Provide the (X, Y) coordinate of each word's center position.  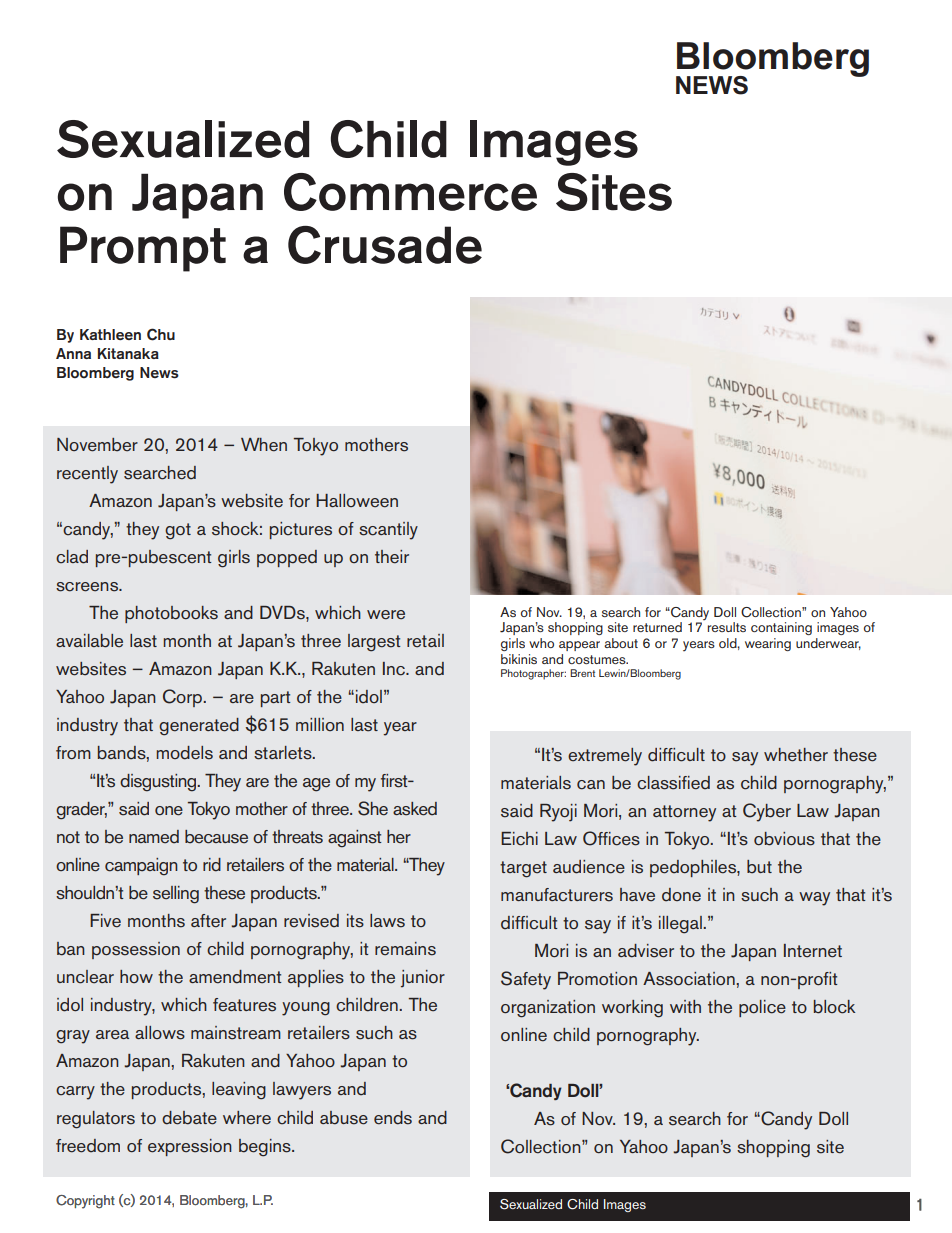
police (762, 1008)
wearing (768, 644)
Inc (395, 669)
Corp (182, 698)
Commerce (410, 192)
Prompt (143, 249)
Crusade (385, 245)
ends (393, 1118)
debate (189, 1118)
